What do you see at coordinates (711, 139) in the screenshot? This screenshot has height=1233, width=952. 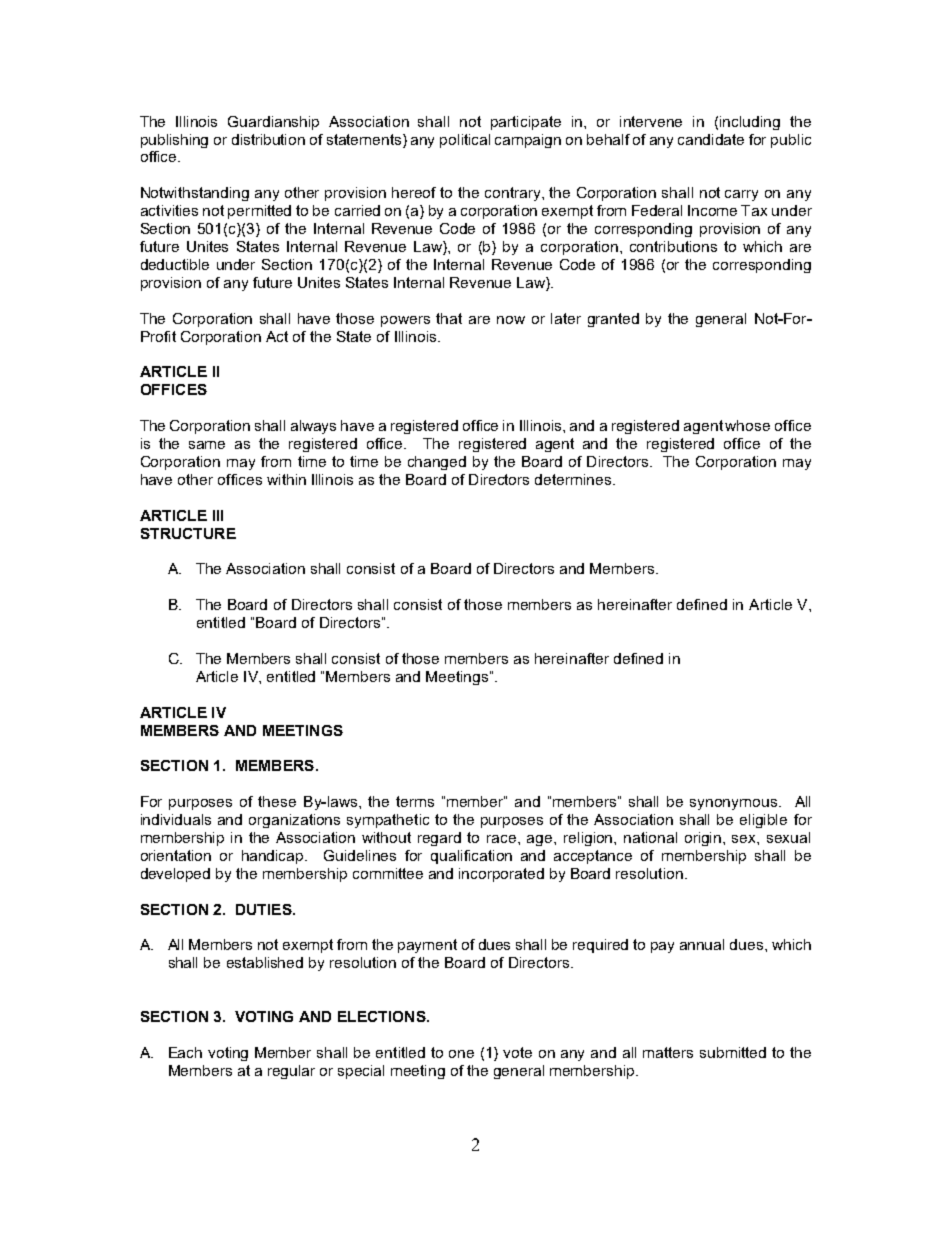 I see `candidate` at bounding box center [711, 139].
